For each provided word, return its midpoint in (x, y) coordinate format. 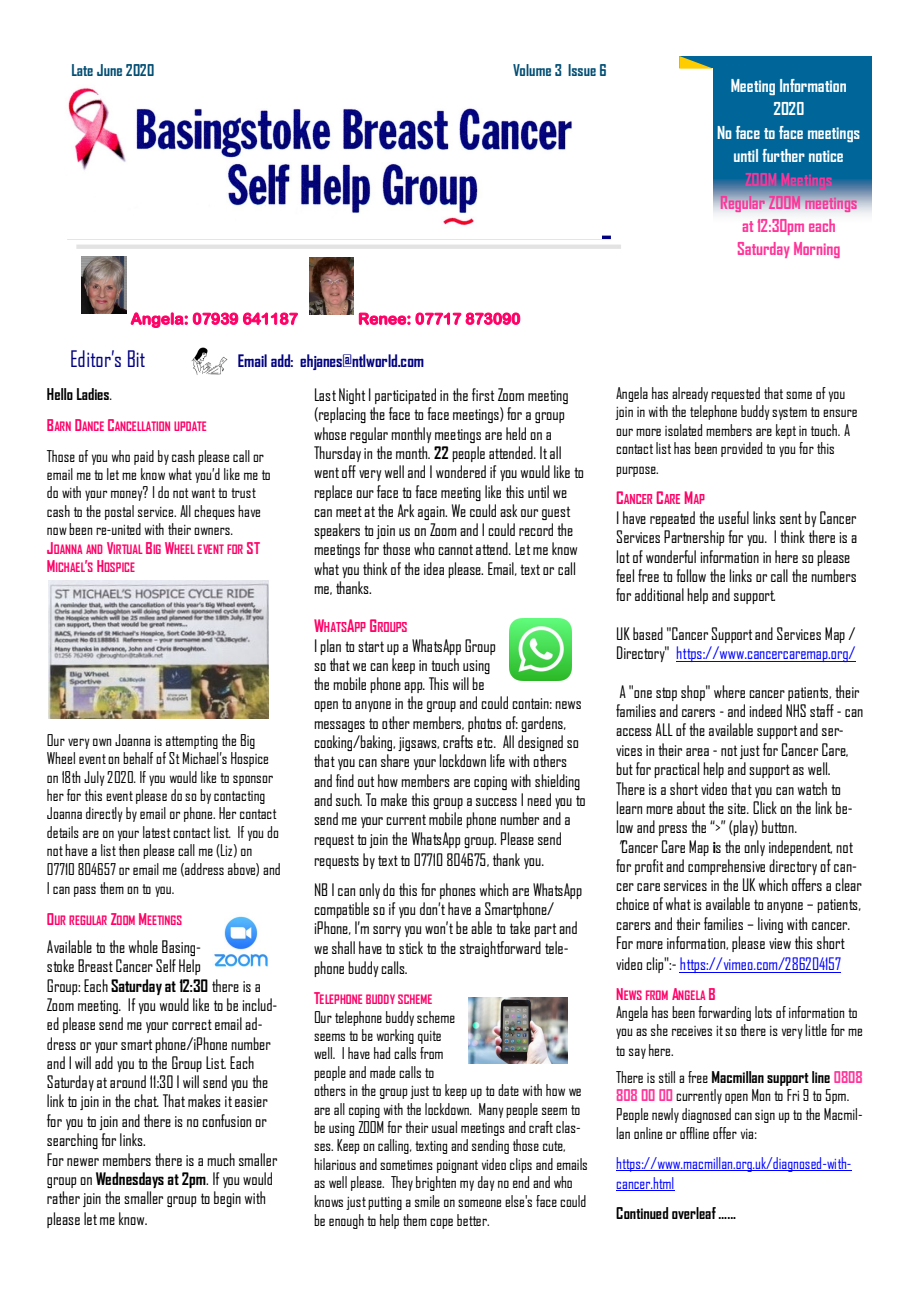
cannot (455, 549)
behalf (138, 758)
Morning (817, 250)
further (783, 155)
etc (486, 742)
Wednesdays (130, 1180)
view (780, 943)
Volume (532, 70)
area (697, 752)
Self (166, 965)
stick (411, 947)
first (483, 394)
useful (733, 517)
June (109, 70)
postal (119, 512)
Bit (136, 358)
